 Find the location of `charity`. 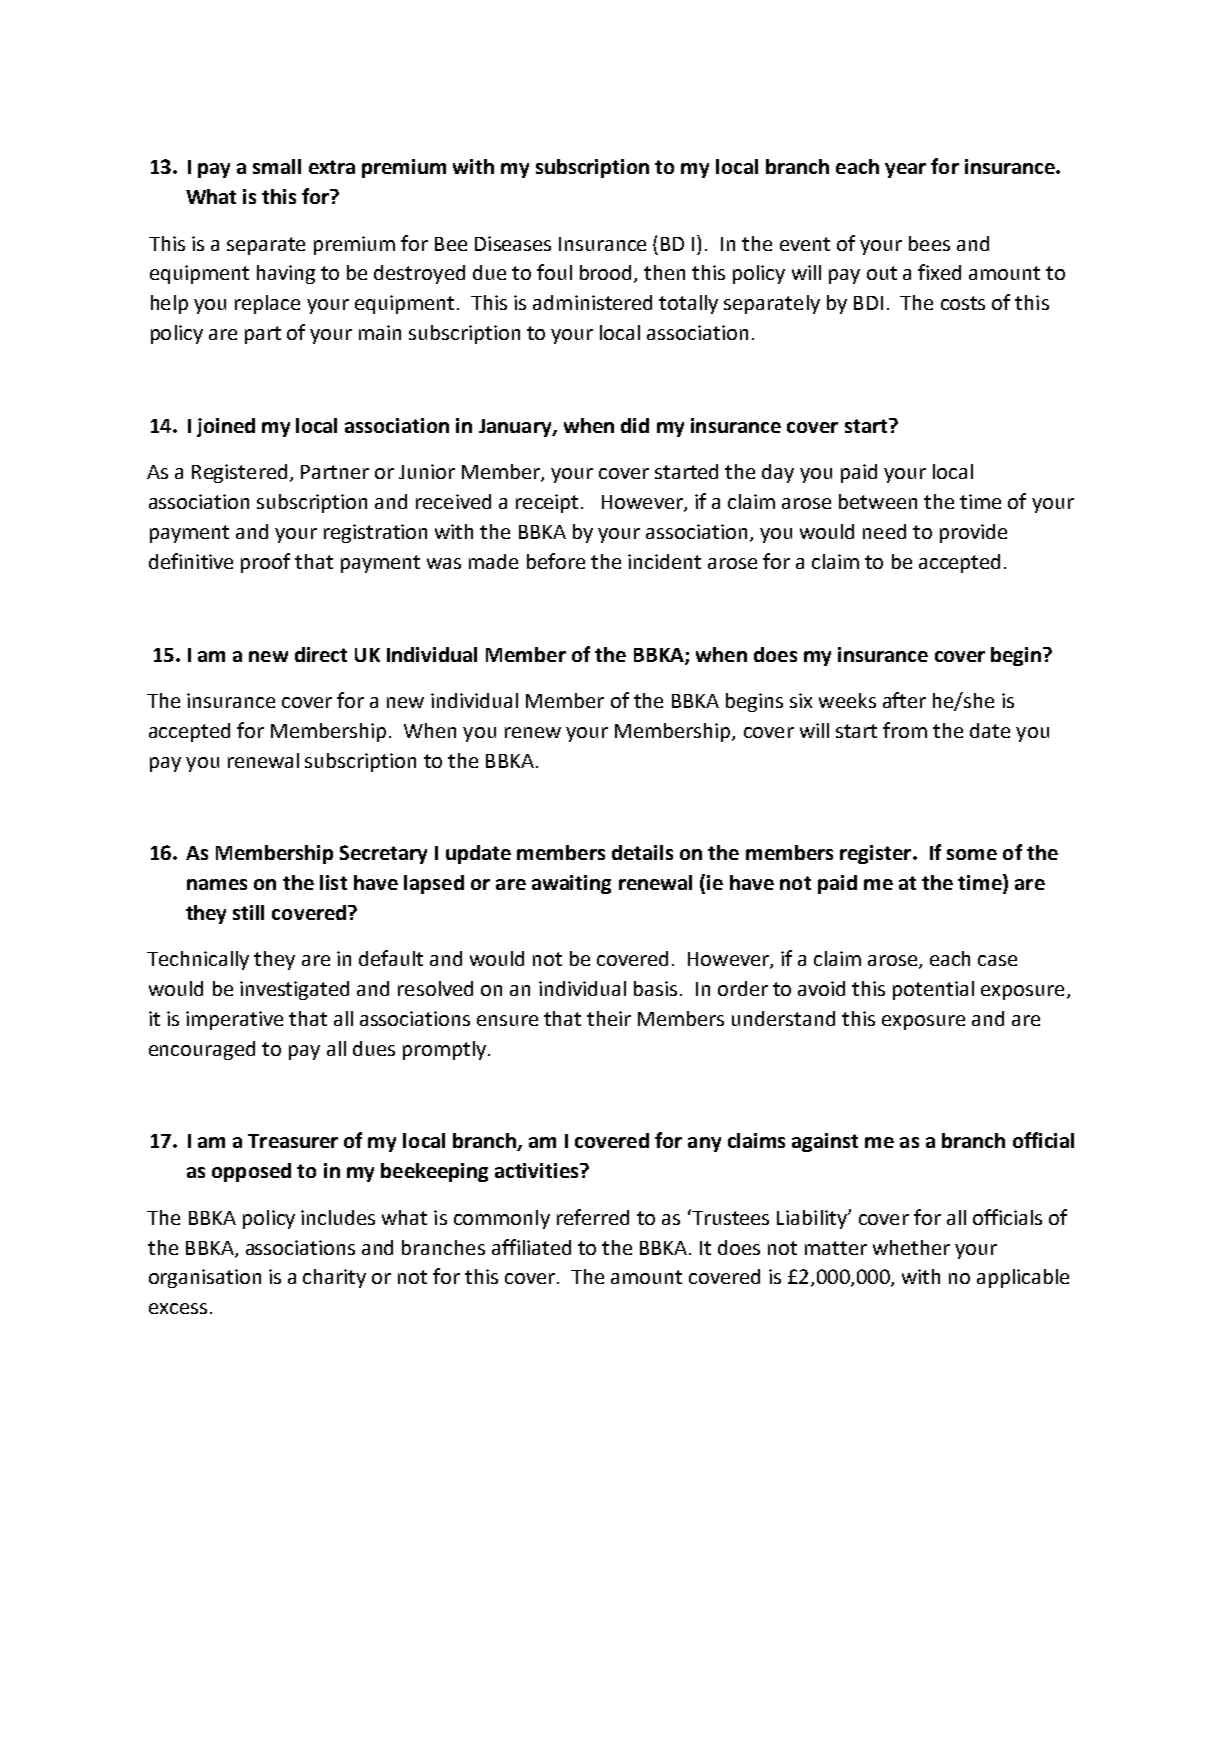

charity is located at coordinates (334, 1278).
